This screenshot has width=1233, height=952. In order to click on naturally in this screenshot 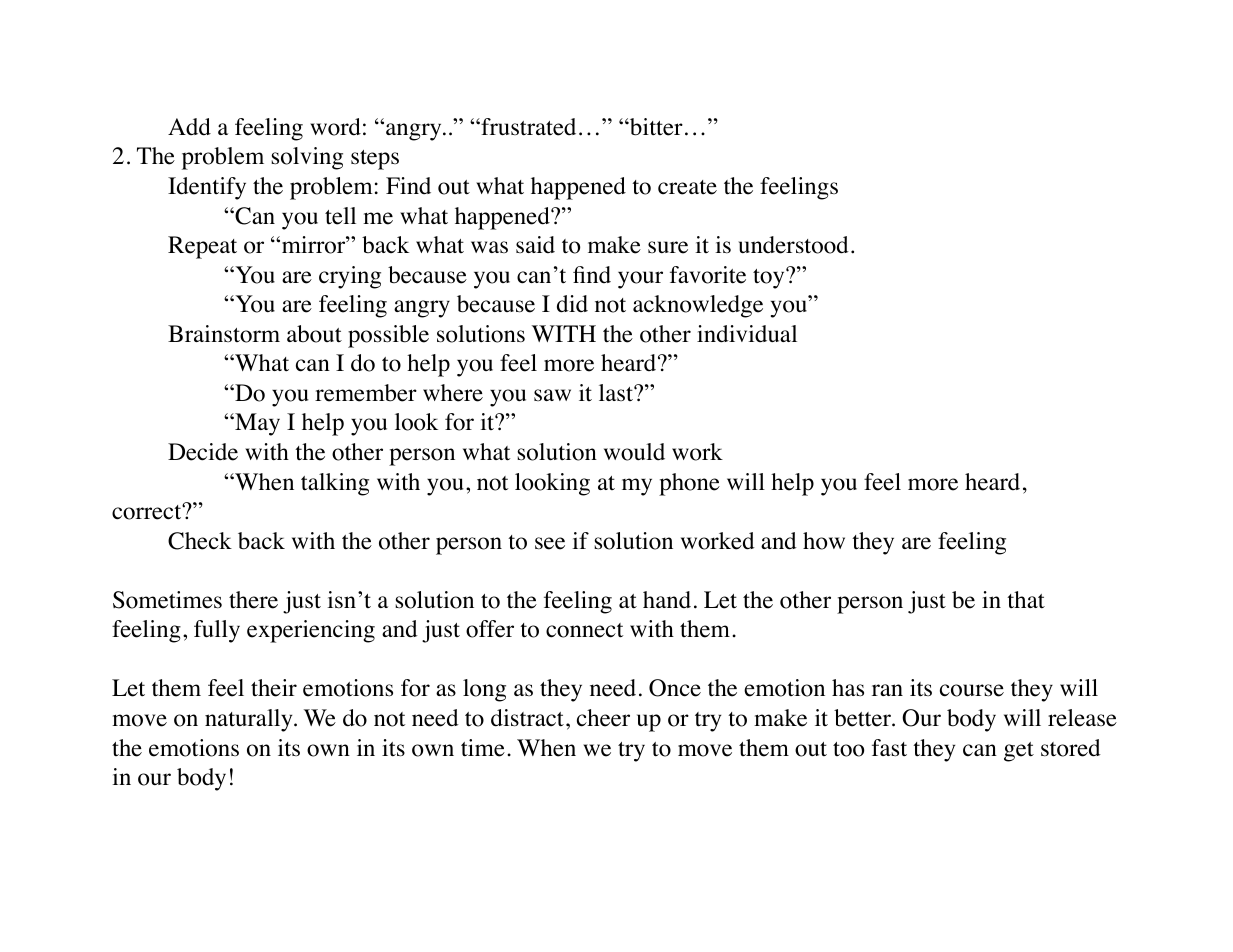, I will do `click(250, 720)`.
